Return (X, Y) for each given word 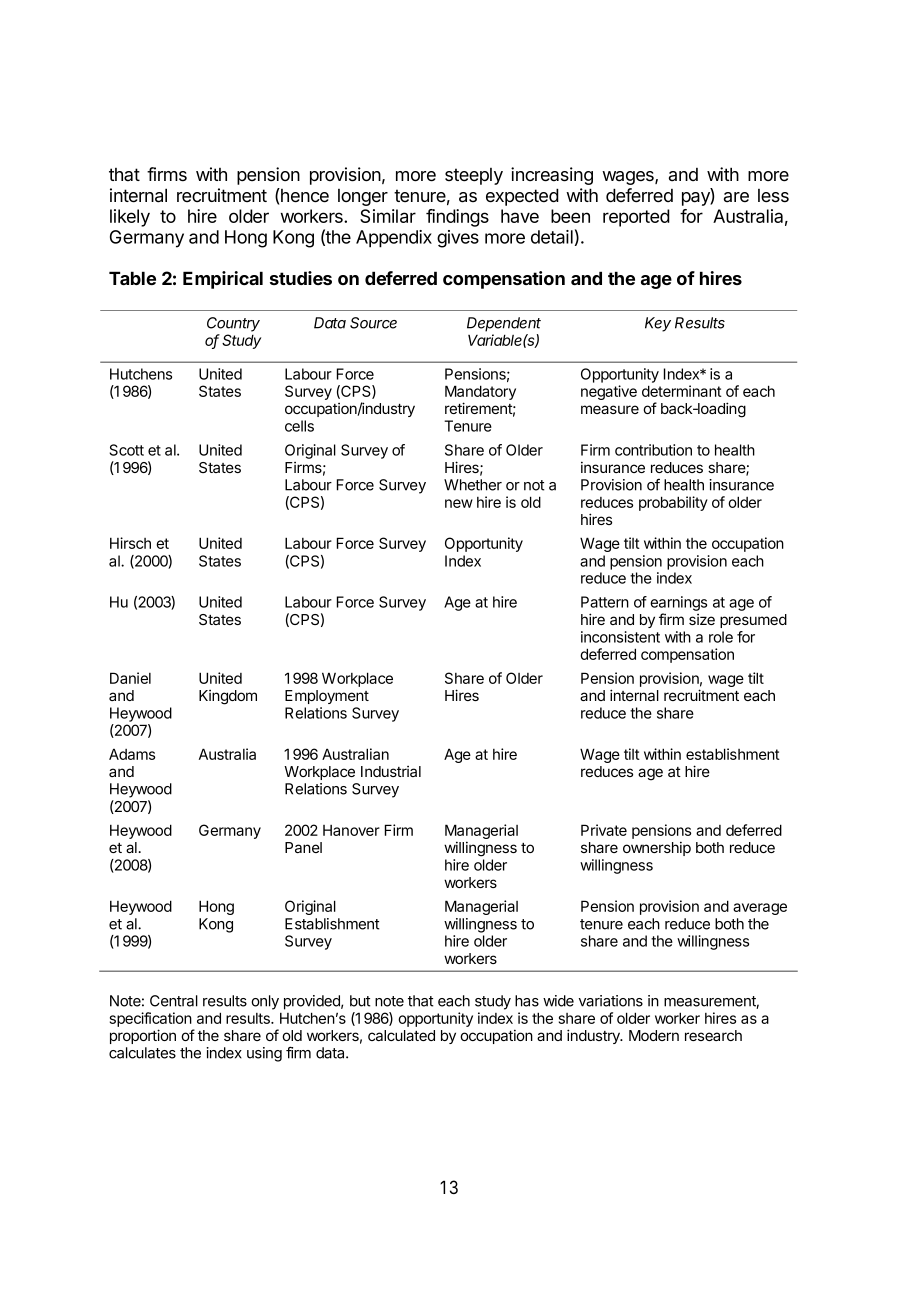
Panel (303, 847)
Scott (126, 450)
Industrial (391, 771)
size (702, 619)
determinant (682, 391)
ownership (657, 848)
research (713, 1035)
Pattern (605, 602)
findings (457, 218)
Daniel (130, 678)
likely (130, 218)
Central (174, 1001)
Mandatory (480, 394)
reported (636, 218)
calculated (401, 1035)
